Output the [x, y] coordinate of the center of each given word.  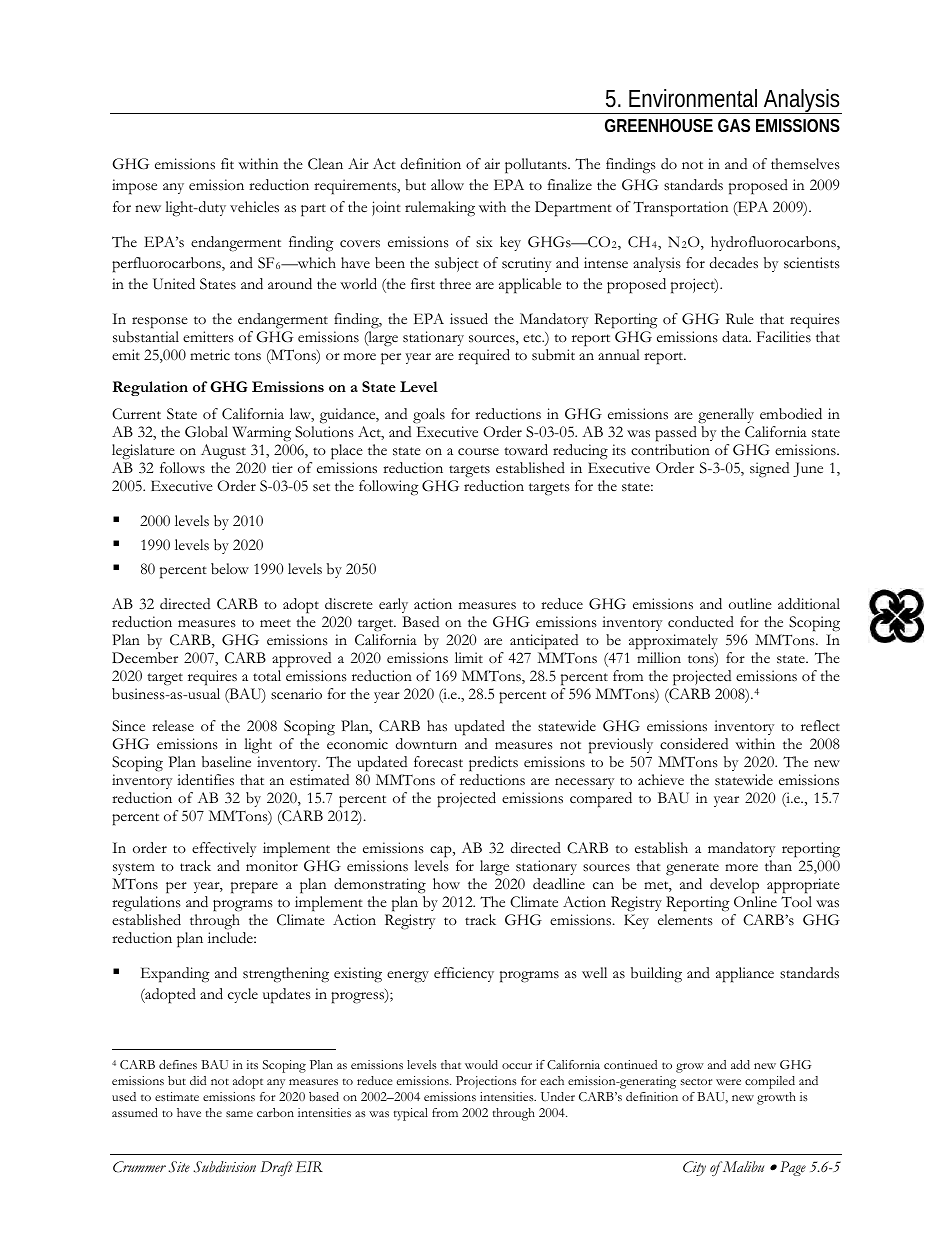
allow [447, 184]
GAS [734, 125]
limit [469, 657]
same [239, 1114]
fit [227, 163]
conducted [701, 622]
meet [275, 623]
